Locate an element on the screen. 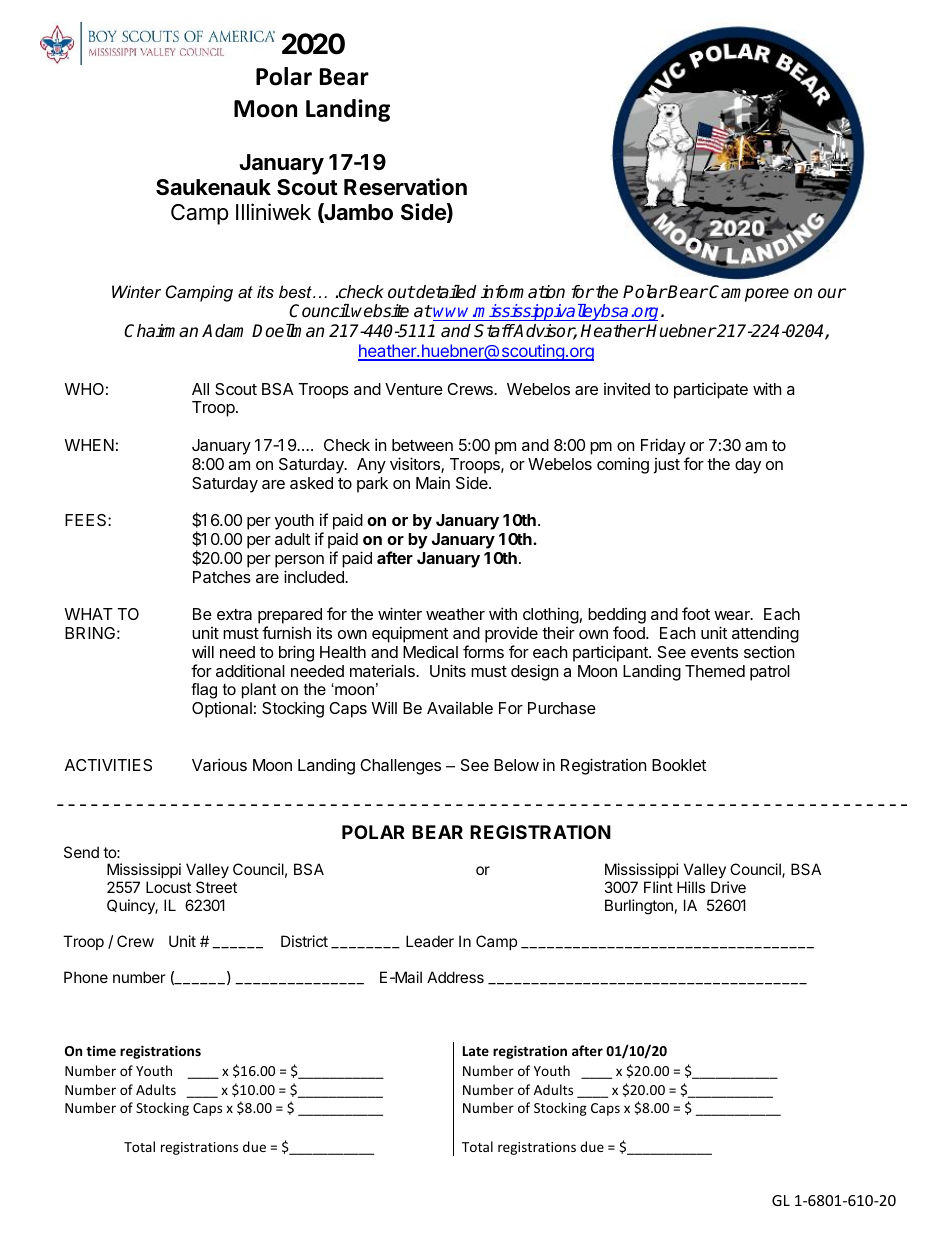 The image size is (952, 1233). Burlington is located at coordinates (639, 907).
